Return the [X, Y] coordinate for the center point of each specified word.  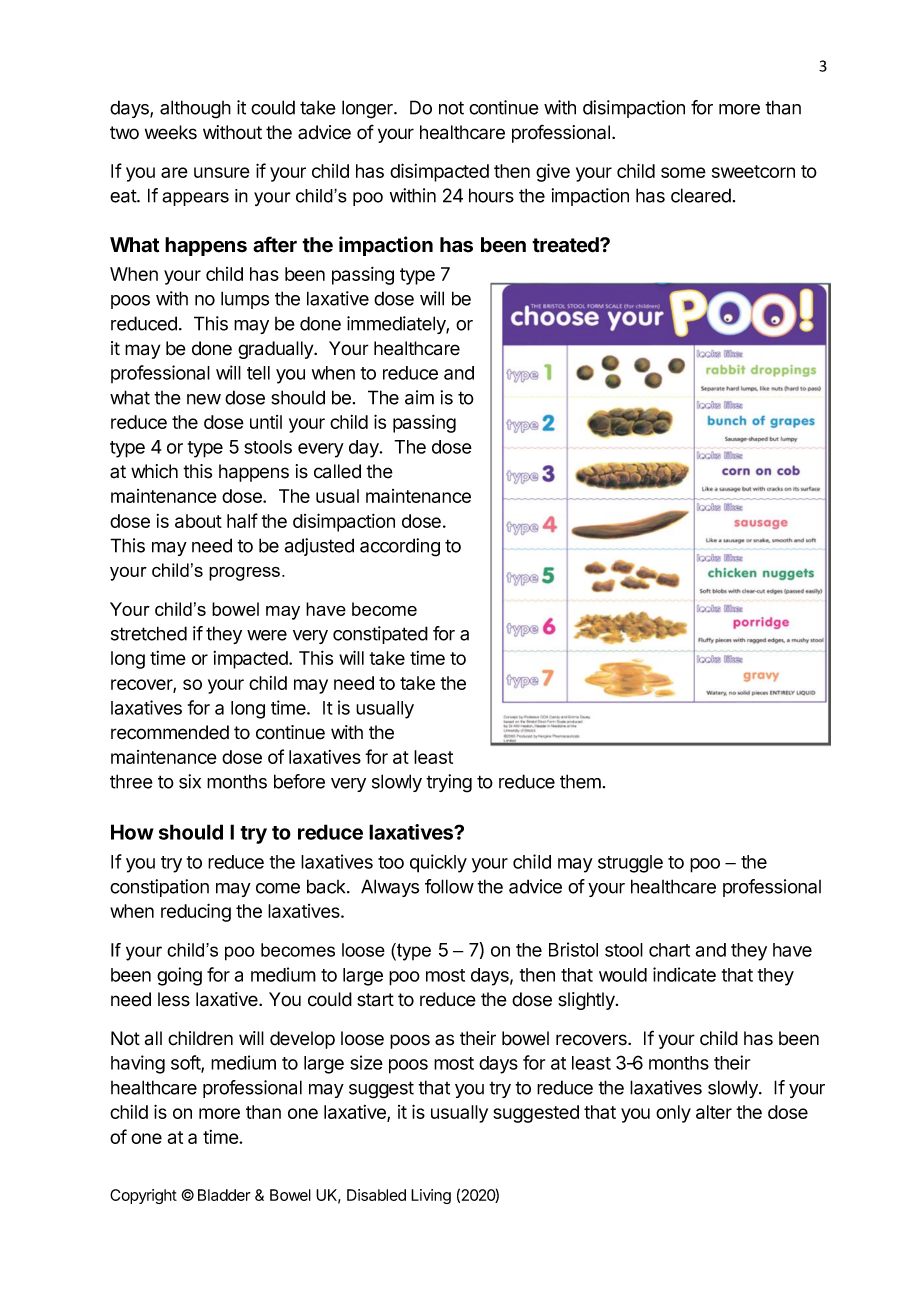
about [198, 521]
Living [431, 1196]
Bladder [224, 1195]
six [190, 781]
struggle [630, 864]
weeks [171, 132]
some [683, 172]
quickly [438, 863]
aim [419, 397]
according [400, 547]
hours [491, 195]
